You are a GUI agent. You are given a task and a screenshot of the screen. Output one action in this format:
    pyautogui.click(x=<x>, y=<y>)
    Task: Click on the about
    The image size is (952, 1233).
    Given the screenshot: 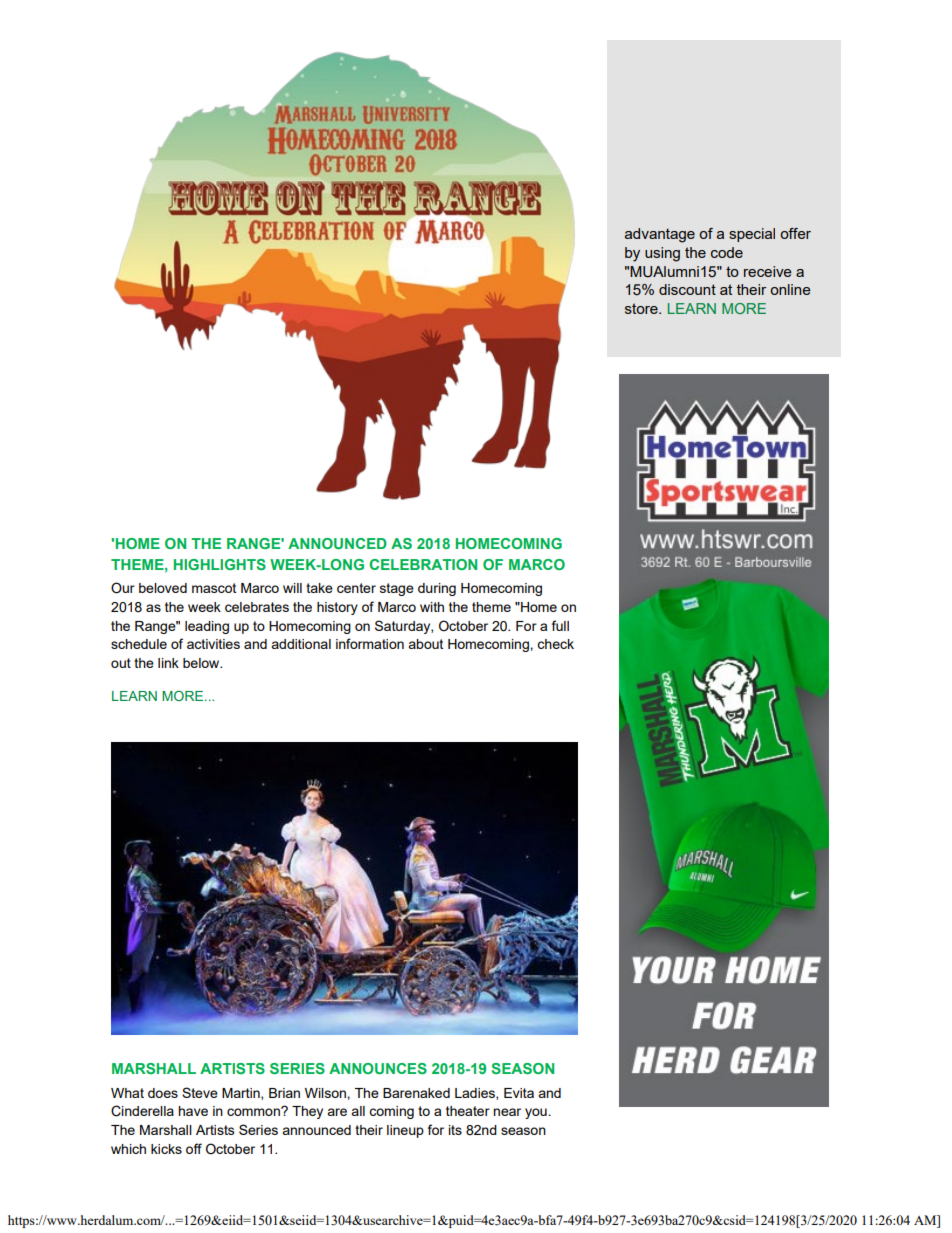 What is the action you would take?
    pyautogui.click(x=425, y=644)
